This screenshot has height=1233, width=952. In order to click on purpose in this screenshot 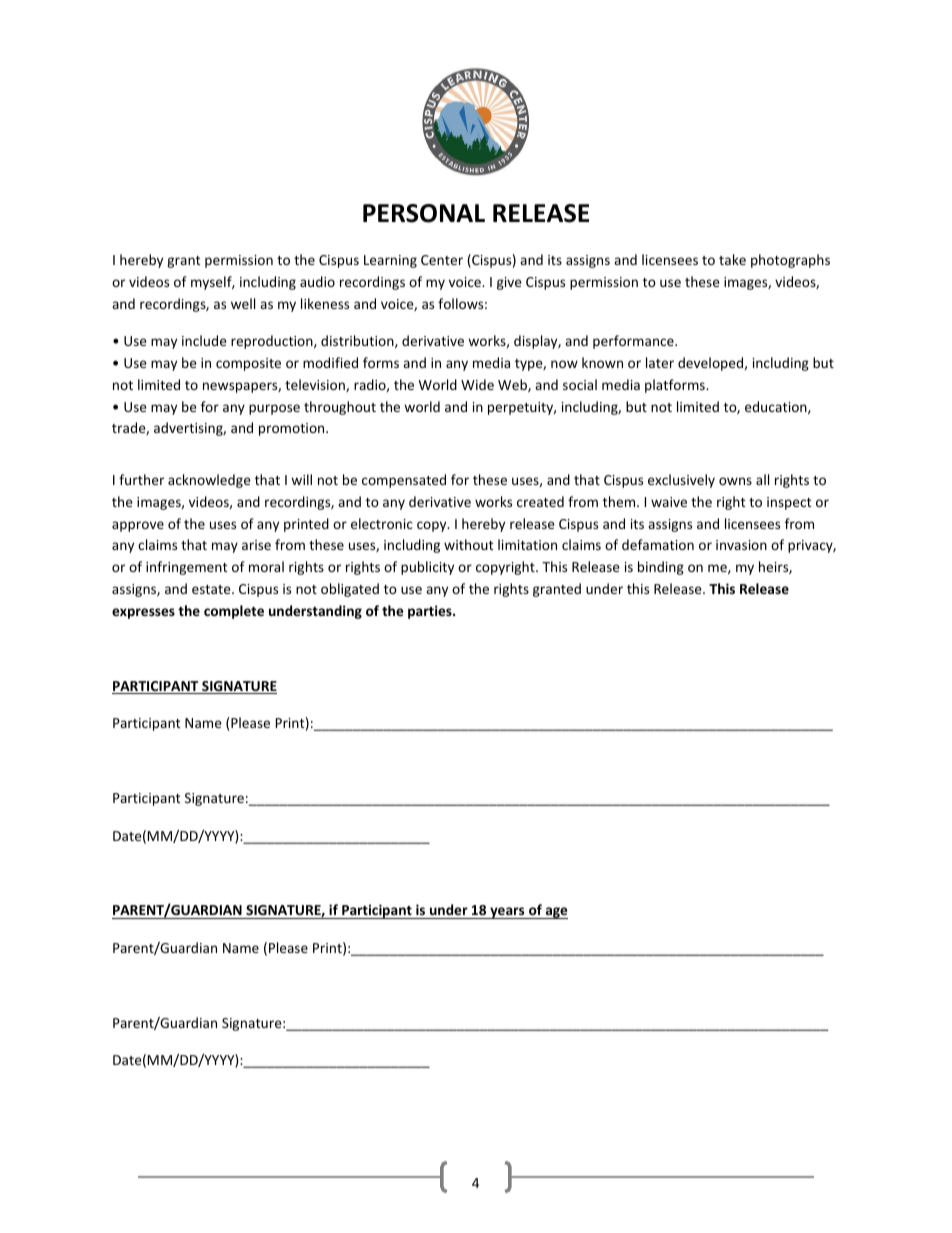, I will do `click(274, 409)`.
